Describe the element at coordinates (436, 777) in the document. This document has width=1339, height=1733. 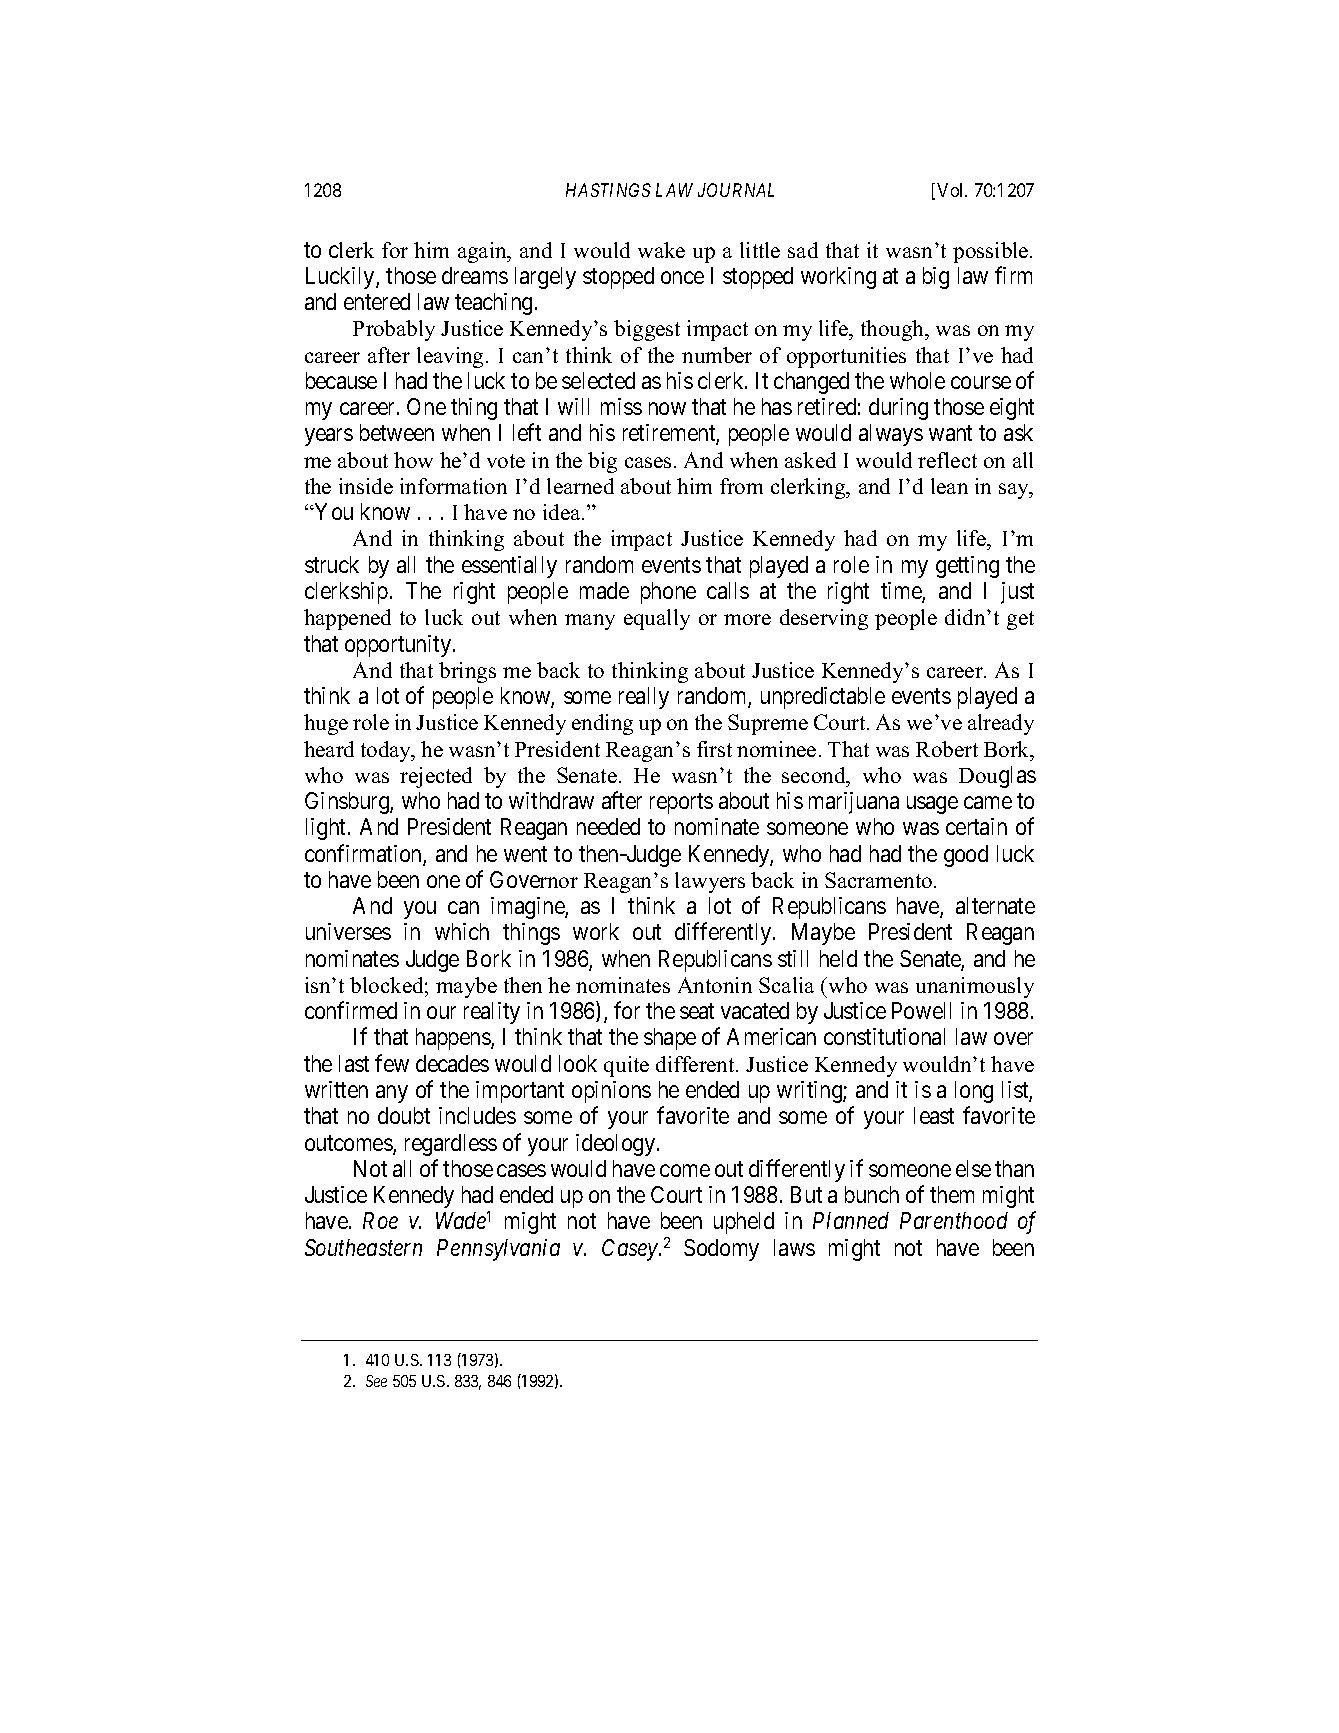
I see `rejected` at that location.
